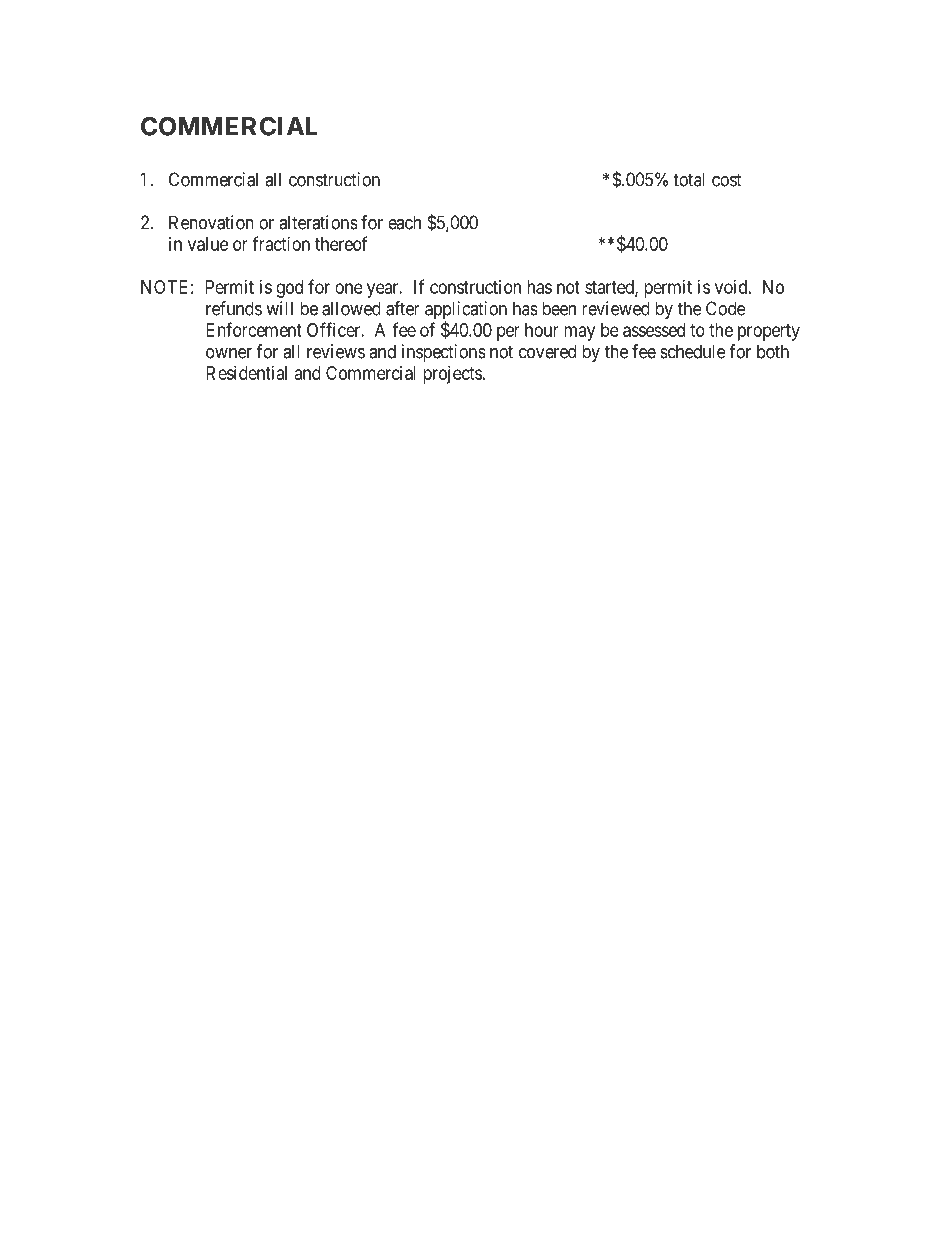 Image resolution: width=952 pixels, height=1233 pixels. Describe the element at coordinates (281, 243) in the screenshot. I see `fraction` at that location.
